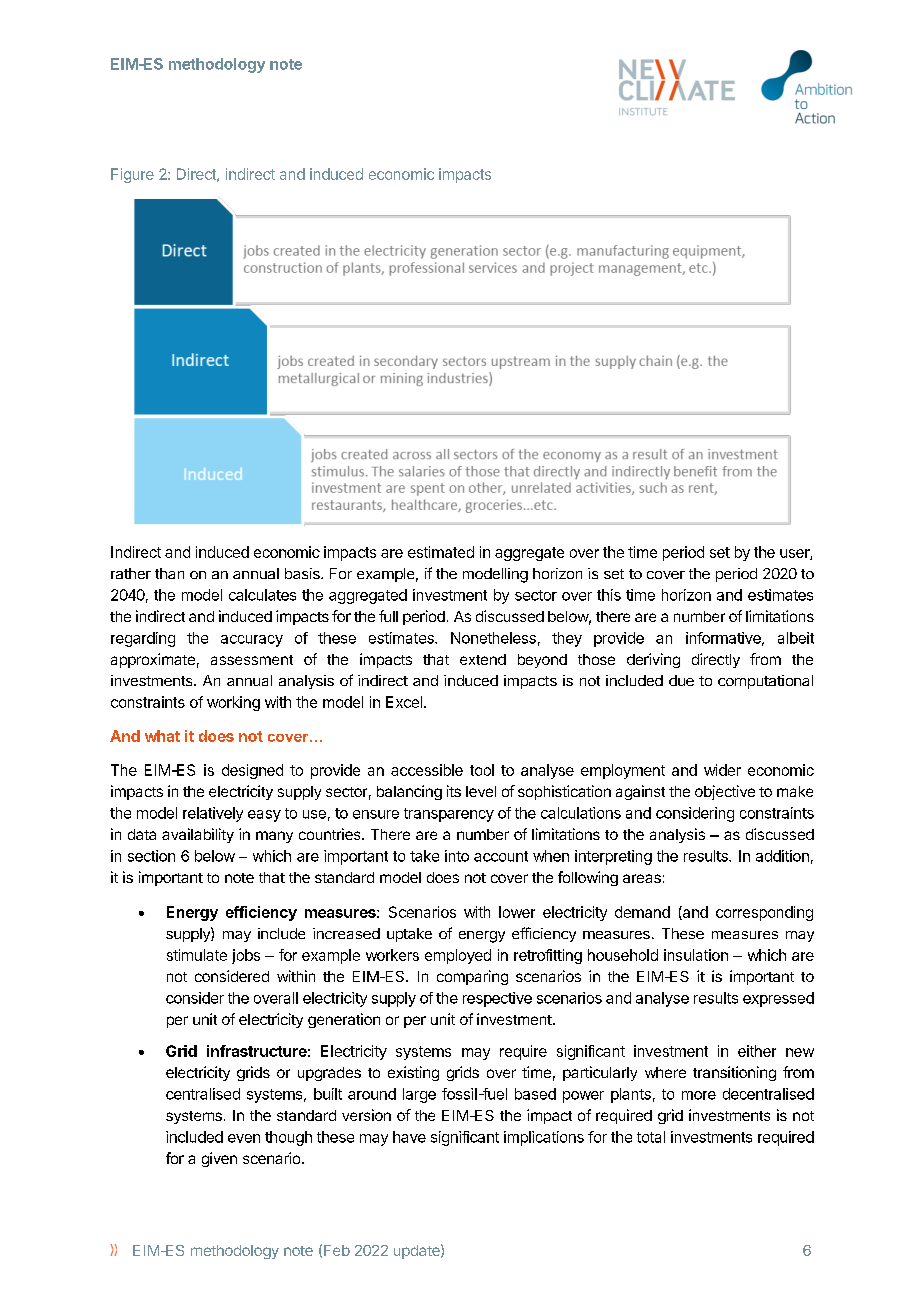 The image size is (924, 1308). Describe the element at coordinates (219, 1159) in the screenshot. I see `given` at that location.
